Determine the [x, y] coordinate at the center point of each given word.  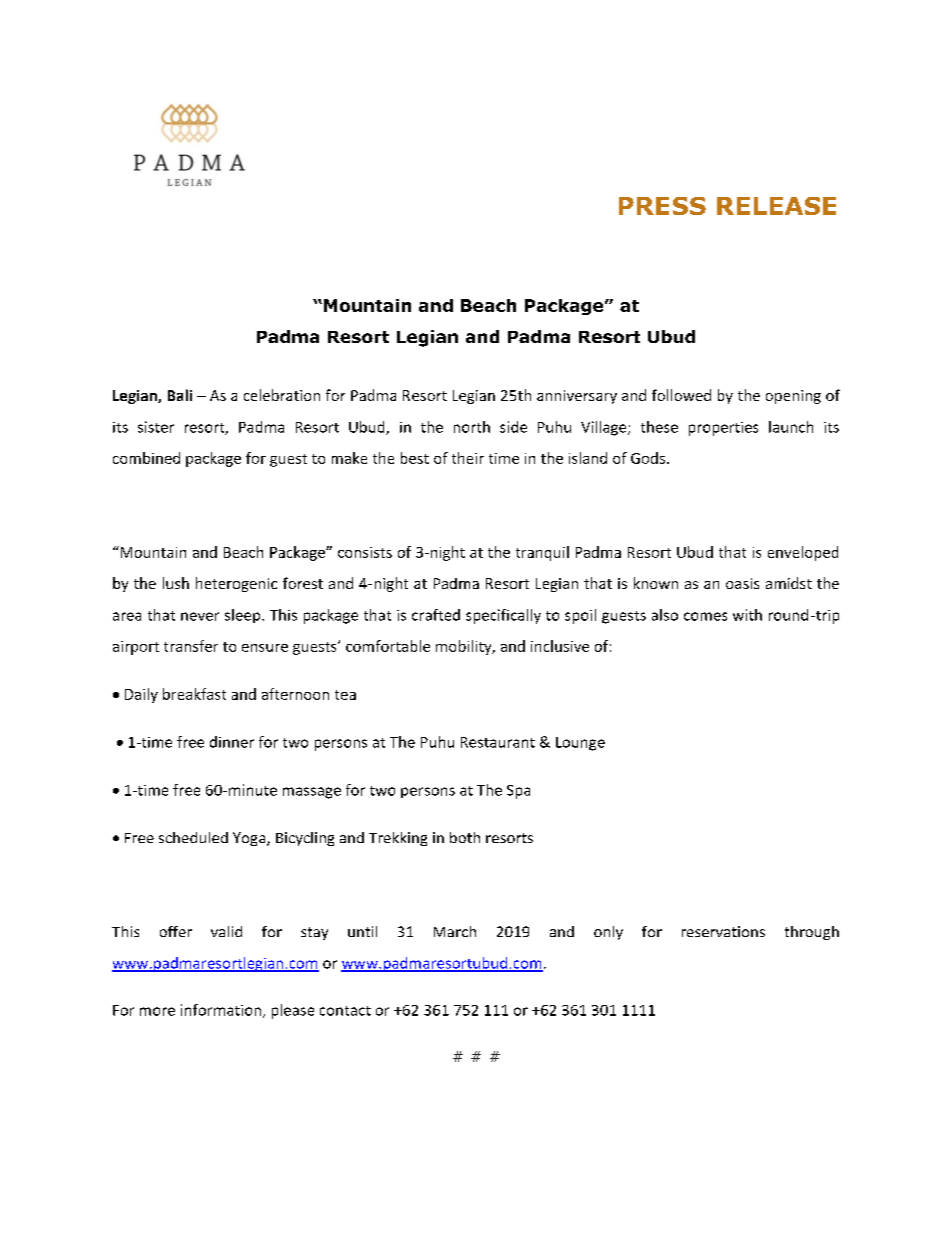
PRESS [662, 206]
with [747, 615]
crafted [436, 615]
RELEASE [776, 206]
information [221, 1010]
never [200, 616]
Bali [180, 395]
